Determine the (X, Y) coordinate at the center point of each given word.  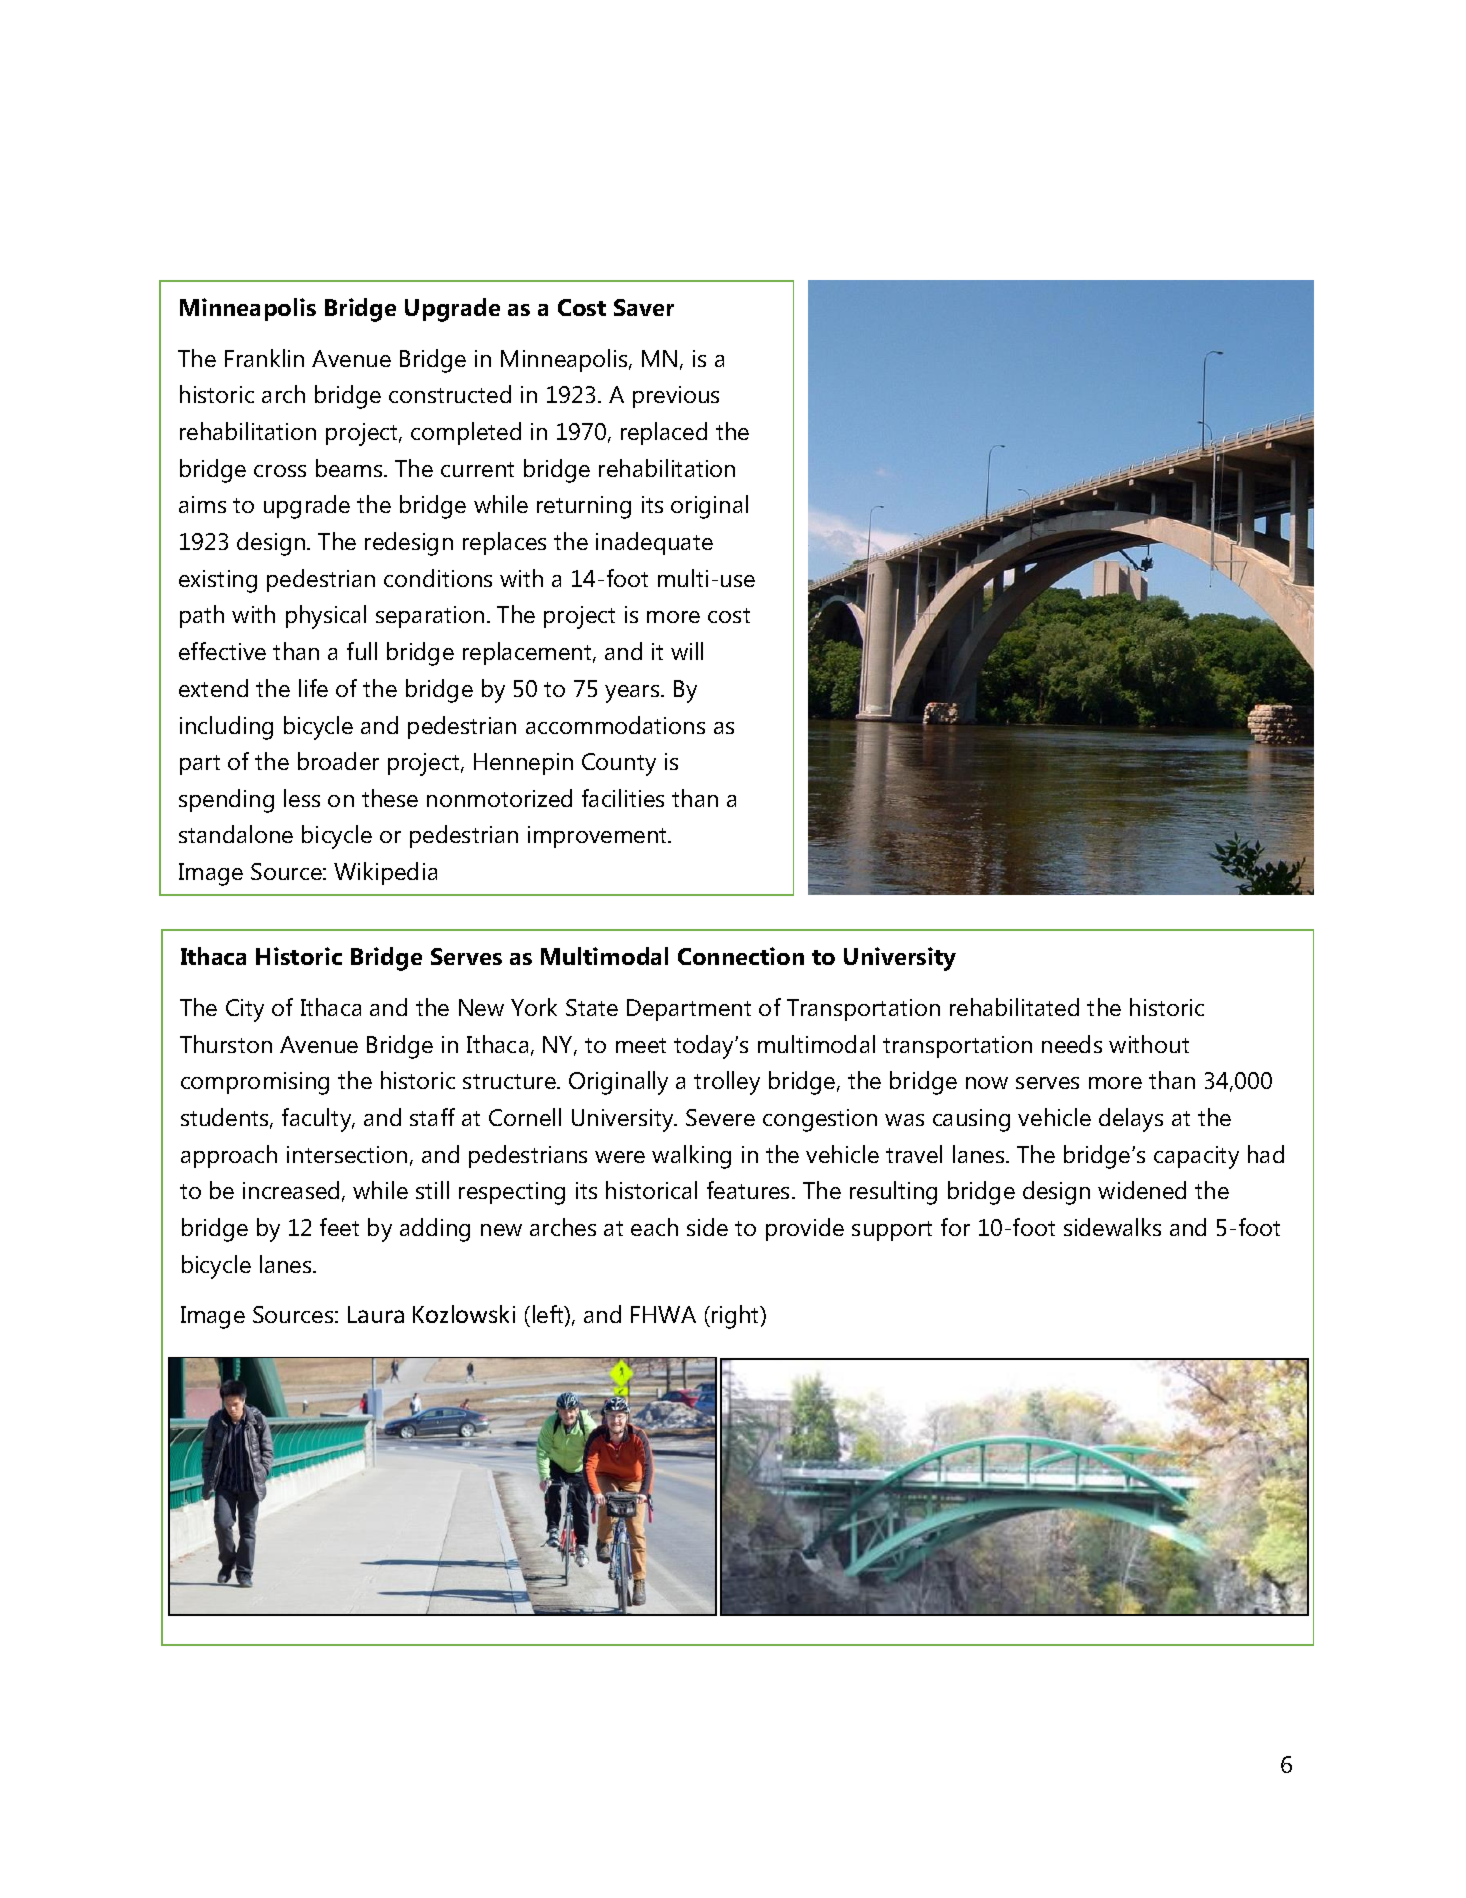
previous (676, 397)
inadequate (654, 543)
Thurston (226, 1044)
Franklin (264, 358)
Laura (376, 1314)
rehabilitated (1014, 1007)
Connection (741, 956)
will (687, 651)
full (362, 651)
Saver (644, 307)
